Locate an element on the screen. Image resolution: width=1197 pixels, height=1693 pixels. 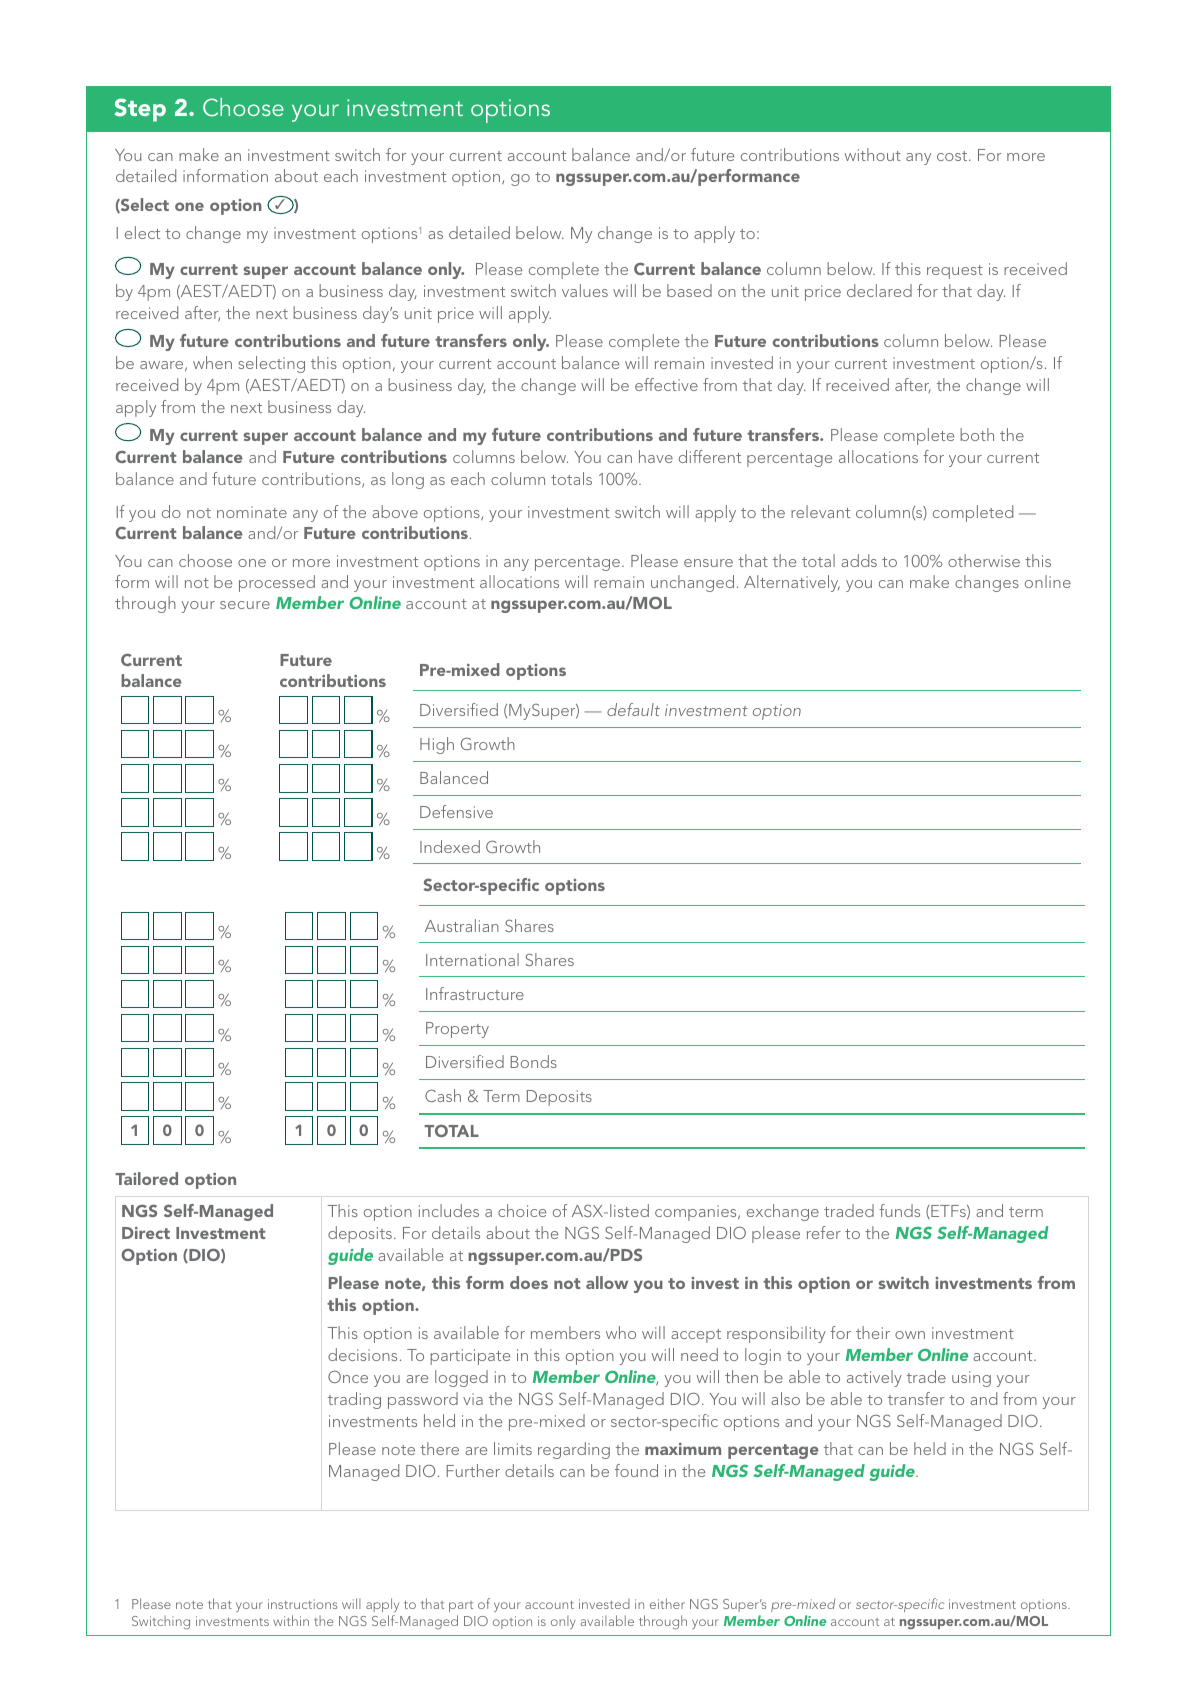
Tailored is located at coordinates (146, 1178).
